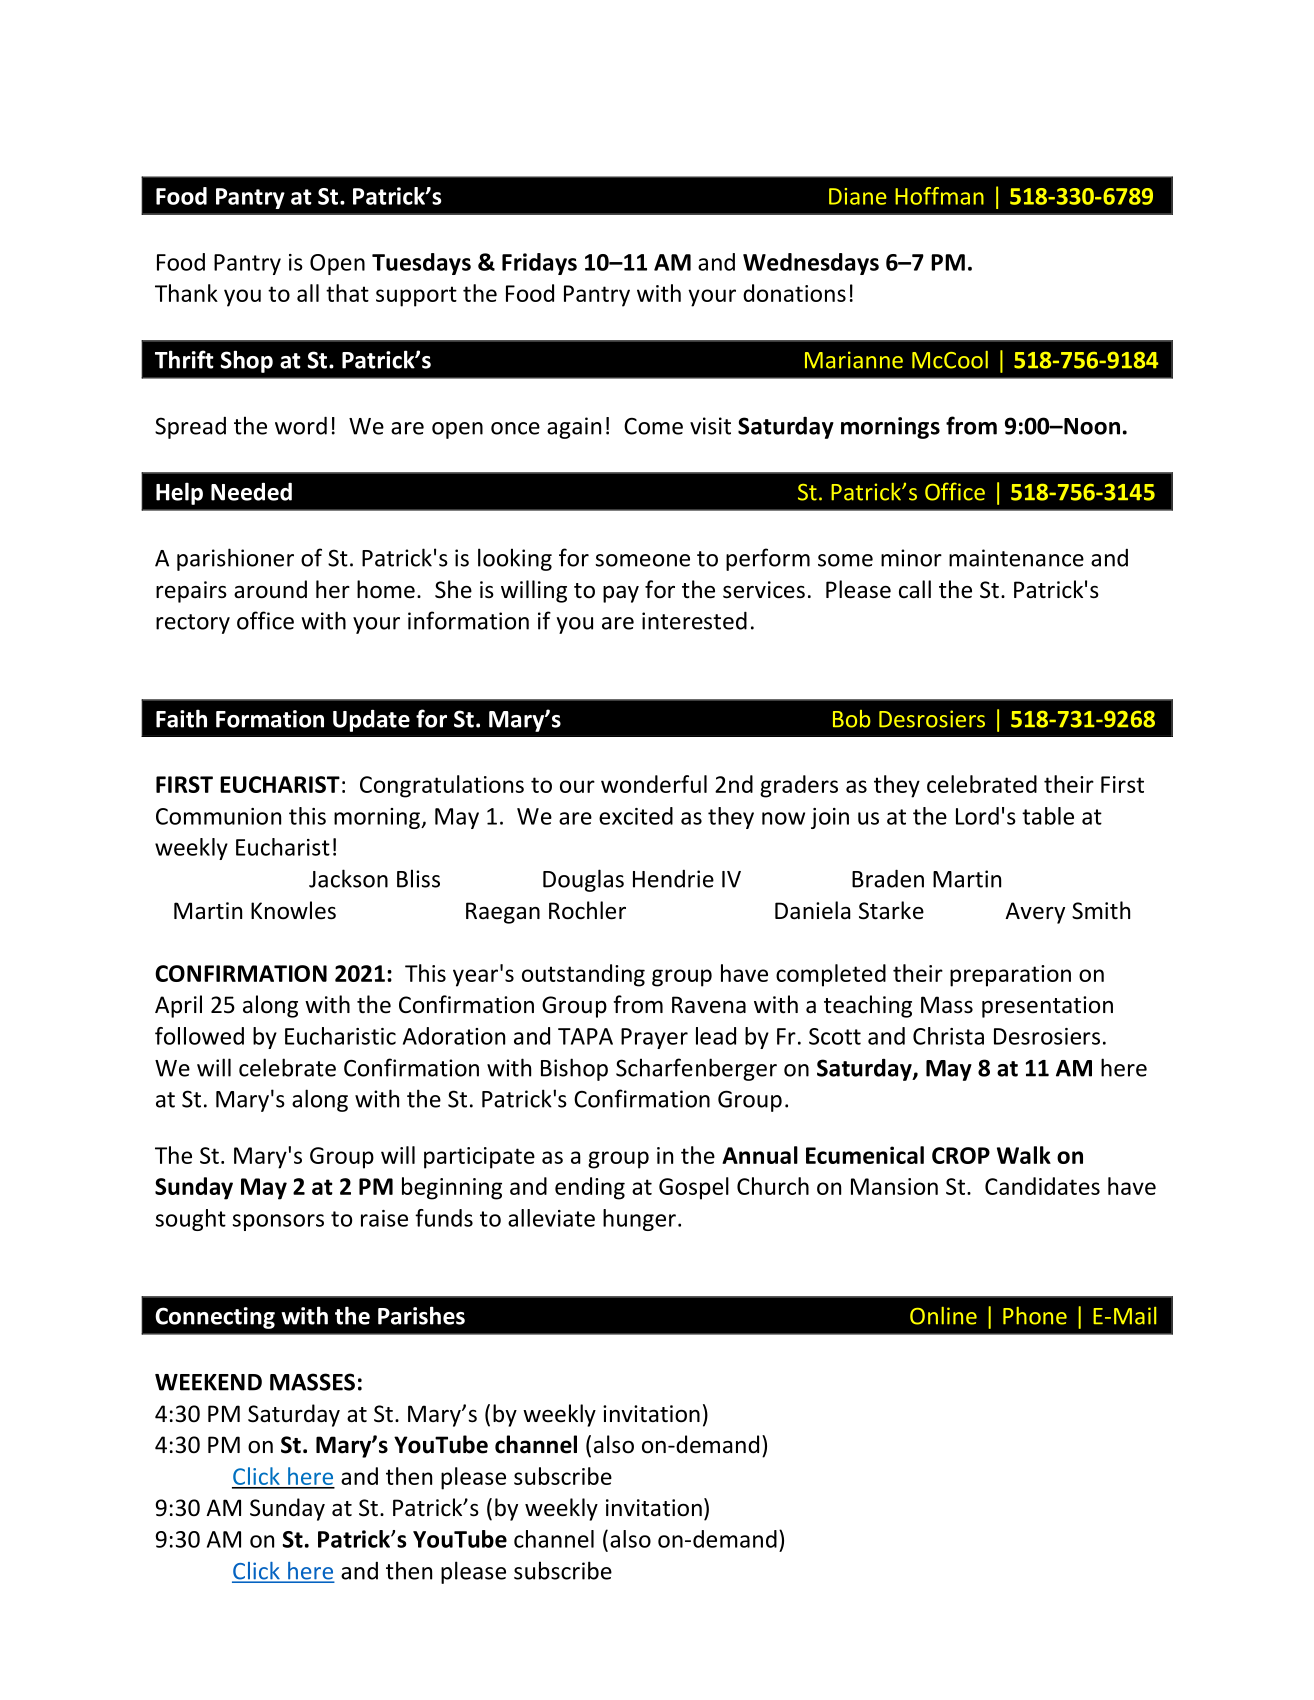 This page has width=1314, height=1700. What do you see at coordinates (218, 816) in the page?
I see `Communion` at bounding box center [218, 816].
